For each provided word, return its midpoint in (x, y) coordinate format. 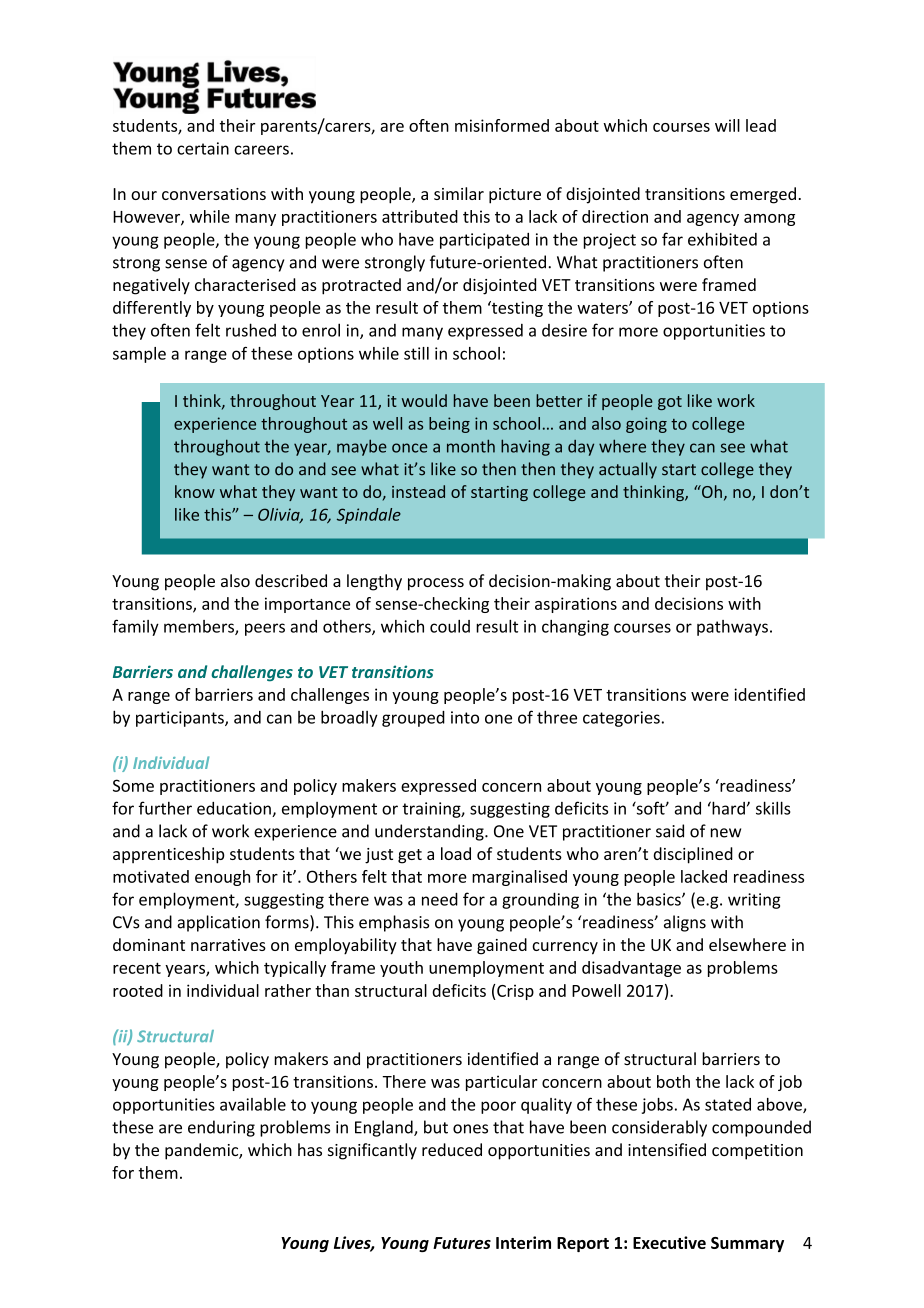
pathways (732, 628)
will (727, 125)
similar (459, 193)
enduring (221, 1128)
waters (603, 308)
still (416, 353)
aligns (685, 923)
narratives (228, 945)
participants (181, 719)
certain (203, 148)
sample (139, 355)
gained (502, 946)
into (465, 717)
